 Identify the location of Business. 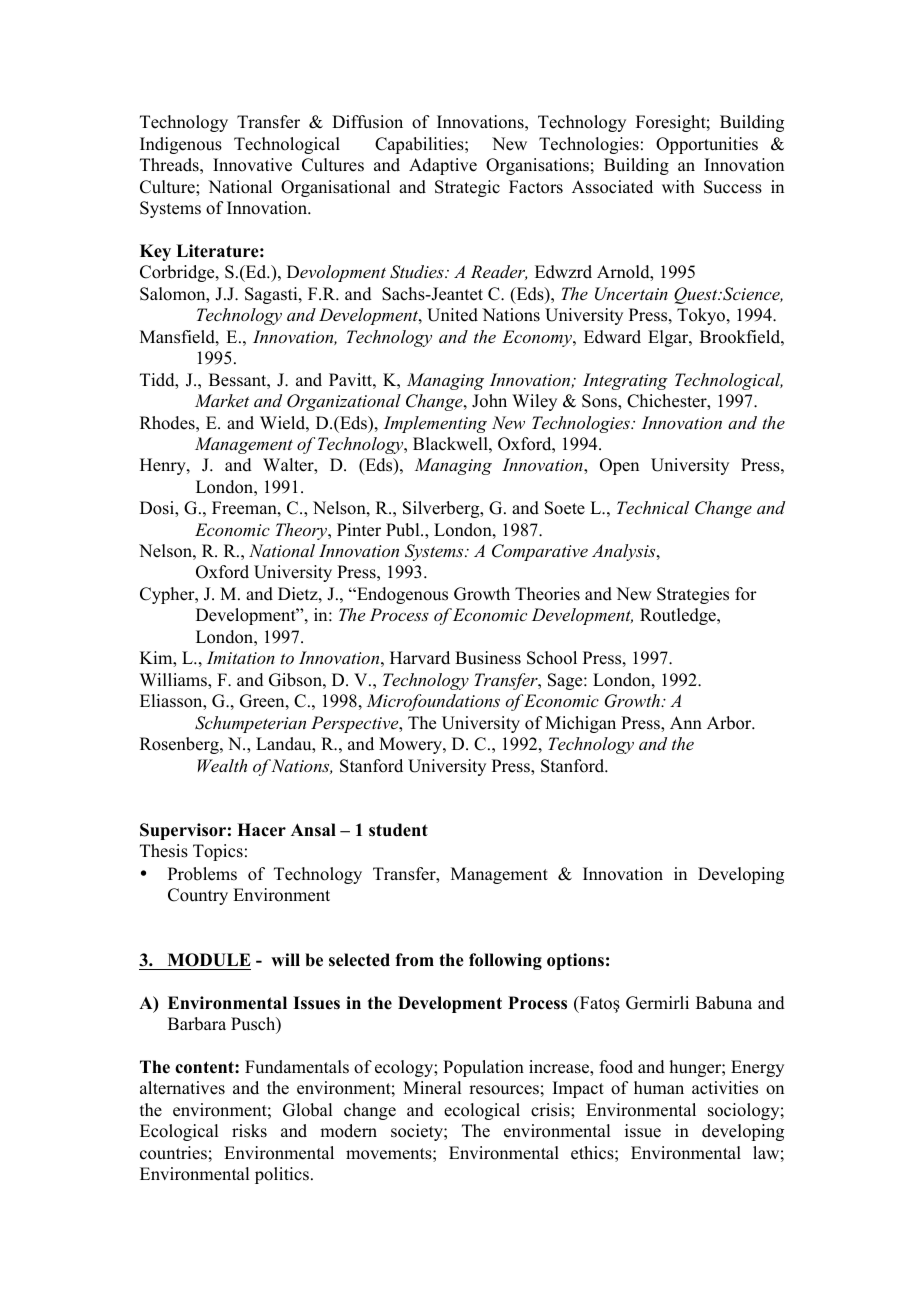
(488, 658).
